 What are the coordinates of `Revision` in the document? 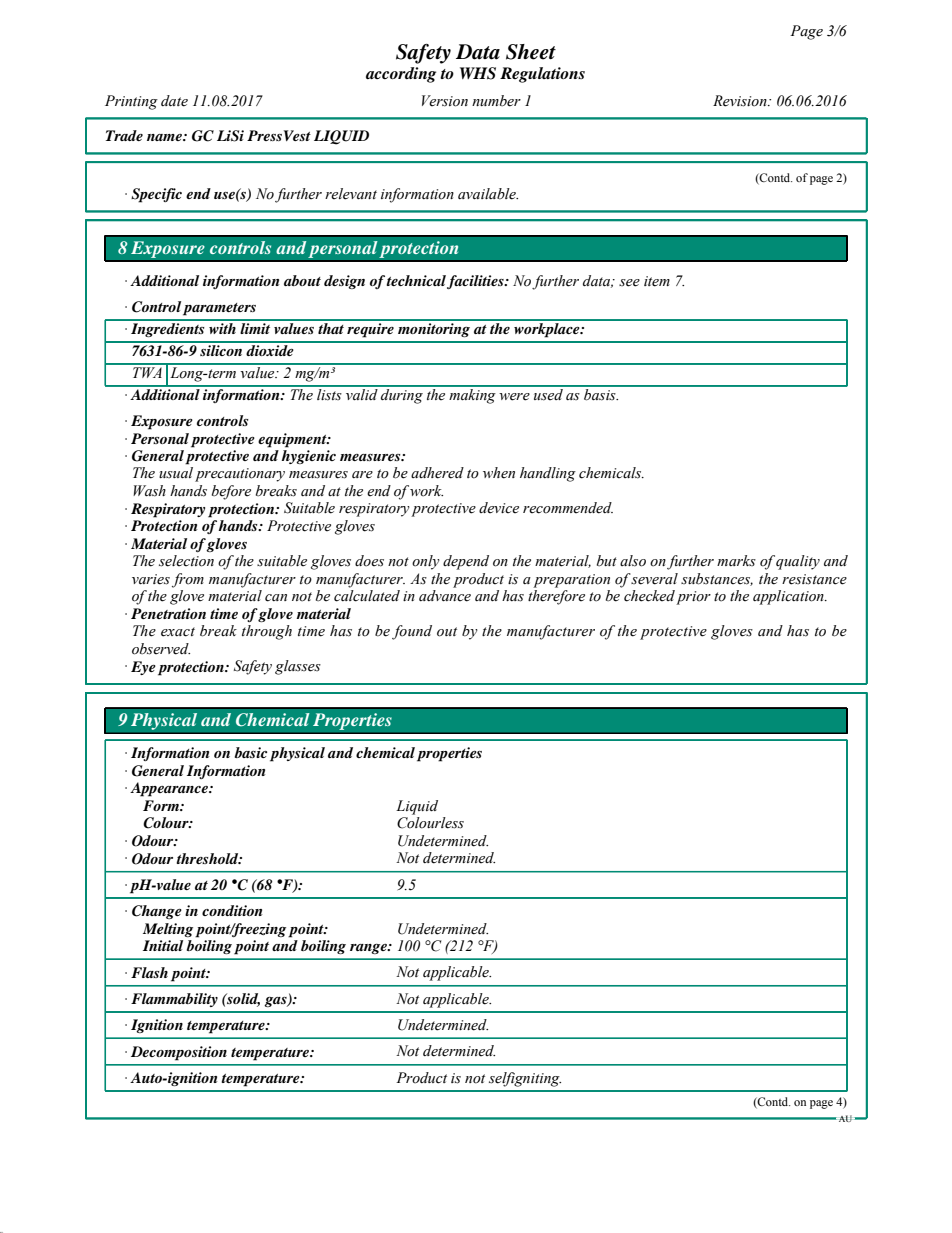 It's located at (741, 101).
